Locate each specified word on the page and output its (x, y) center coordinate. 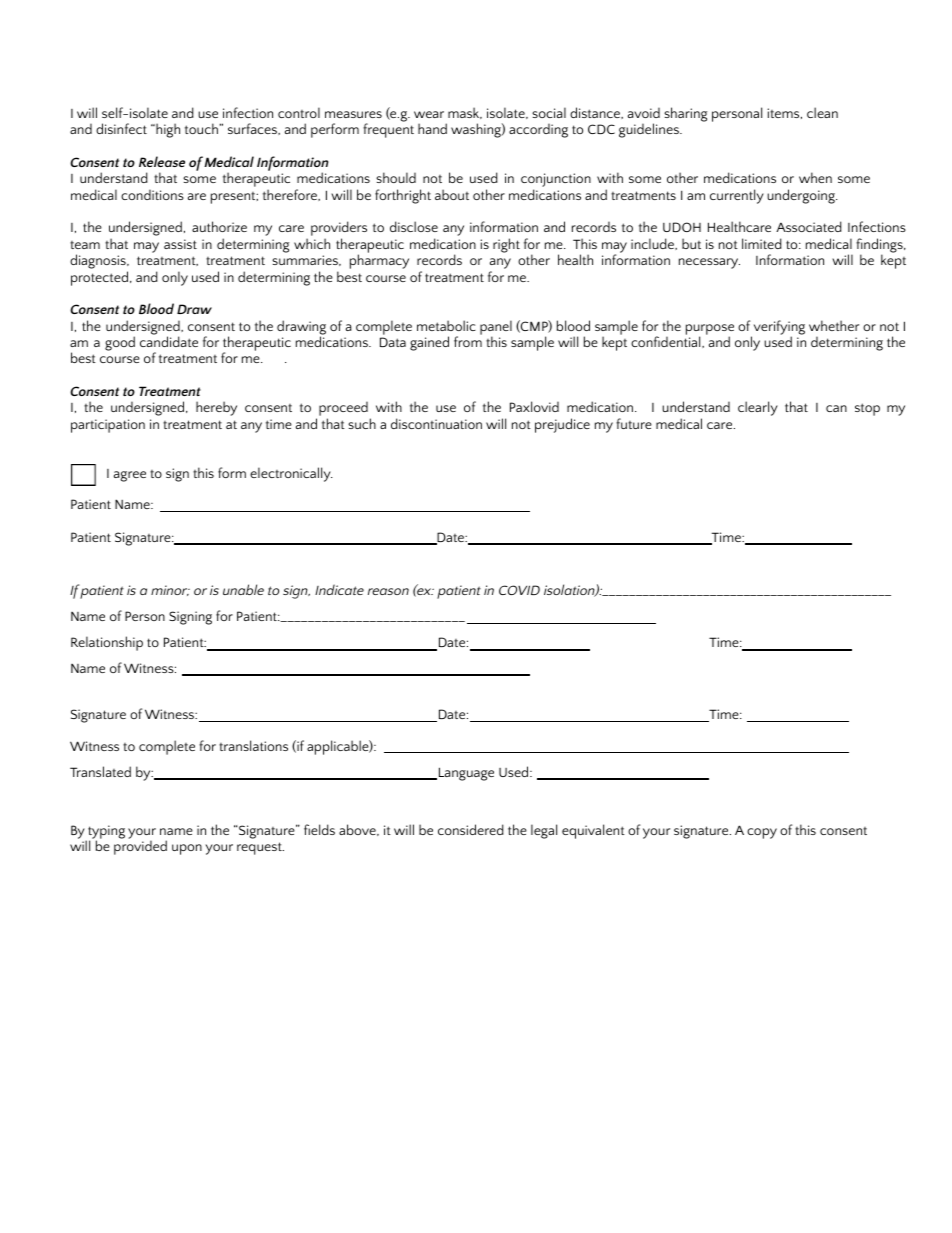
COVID (519, 590)
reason (388, 591)
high (167, 130)
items (784, 113)
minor (170, 590)
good (120, 343)
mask (465, 113)
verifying (779, 328)
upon (187, 849)
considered (471, 829)
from (468, 340)
